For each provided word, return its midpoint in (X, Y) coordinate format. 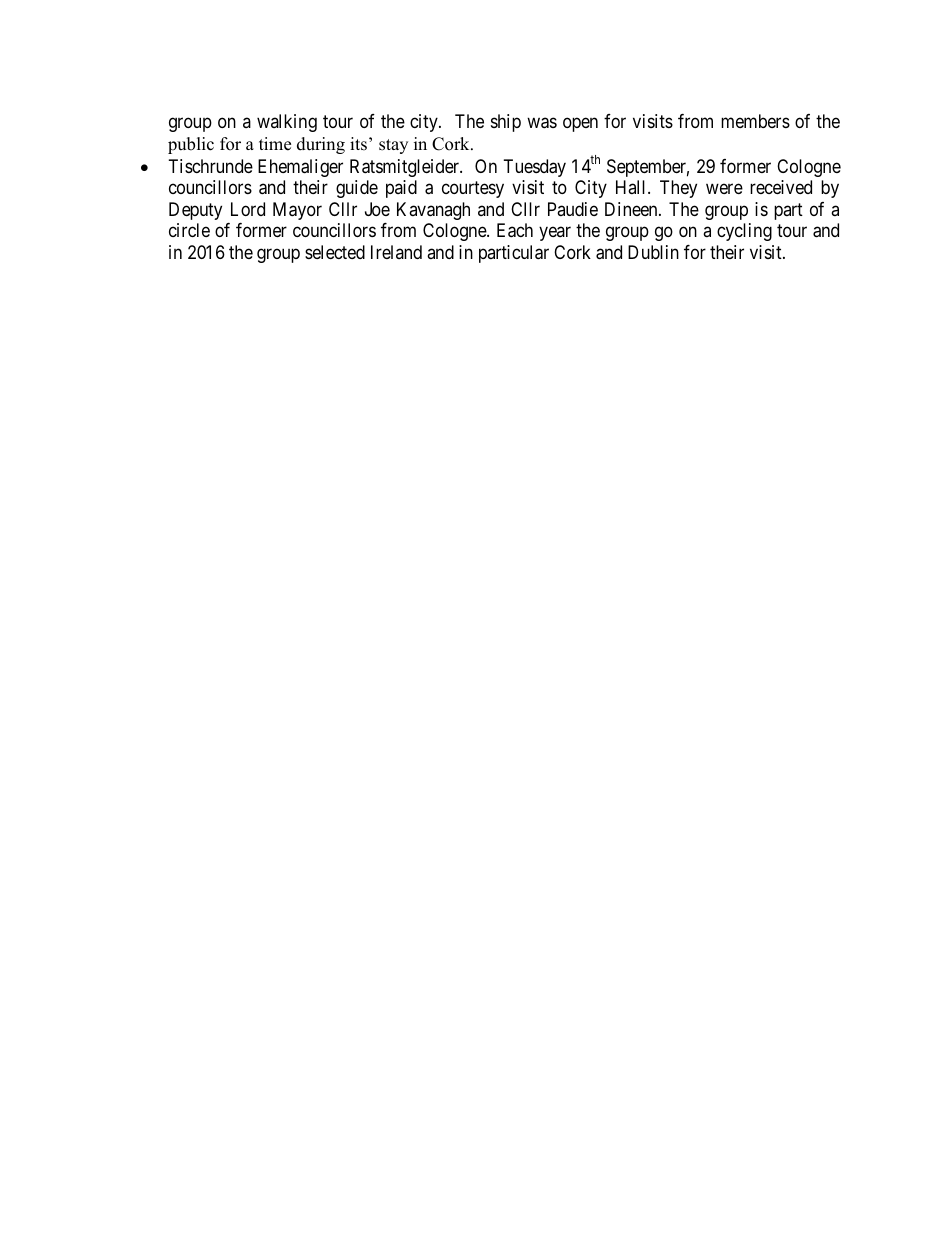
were (724, 189)
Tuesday (535, 168)
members (755, 121)
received (781, 187)
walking (287, 123)
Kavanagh (433, 211)
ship (506, 123)
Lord (248, 209)
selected (335, 252)
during (321, 145)
